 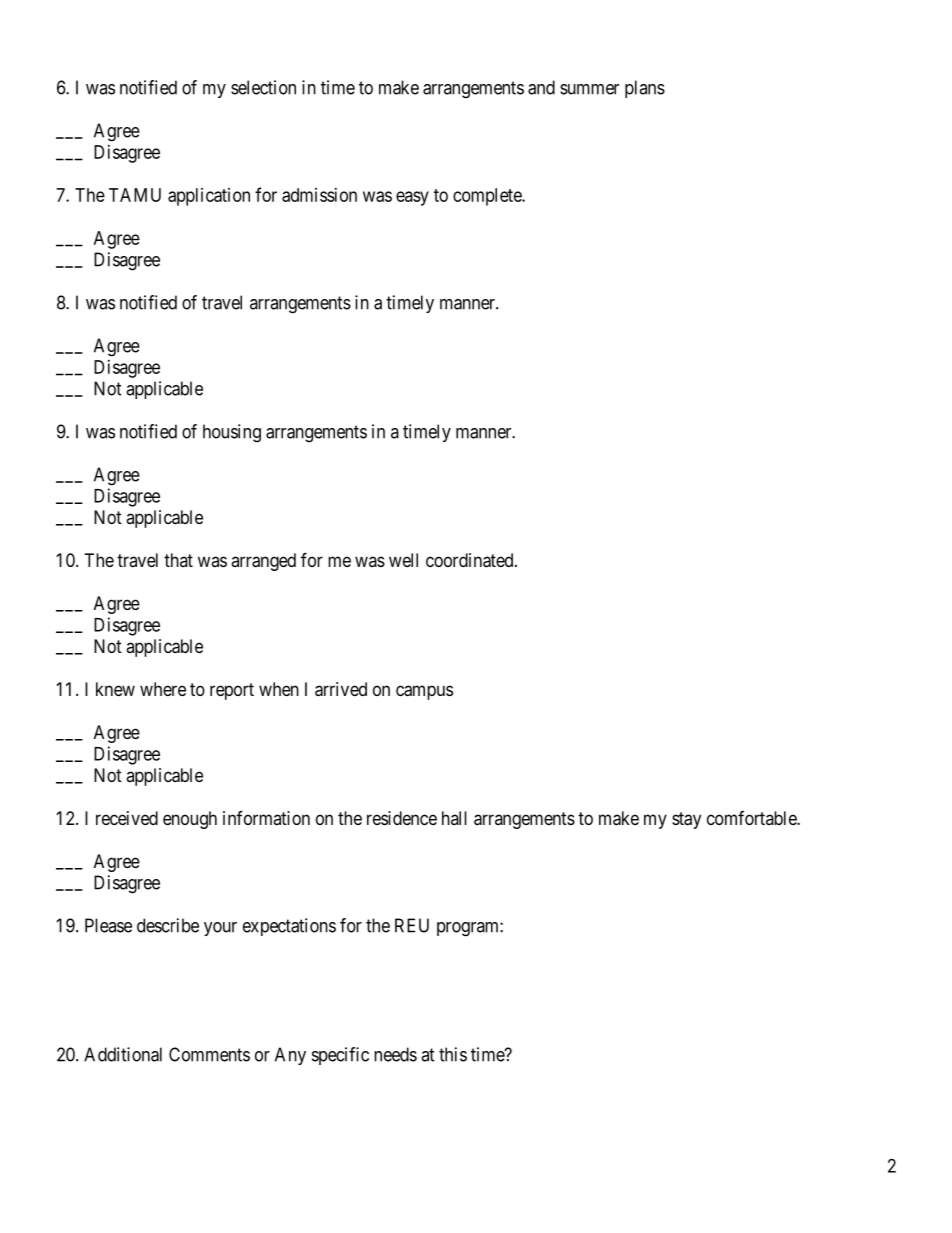 What do you see at coordinates (232, 433) in the image?
I see `housing` at bounding box center [232, 433].
